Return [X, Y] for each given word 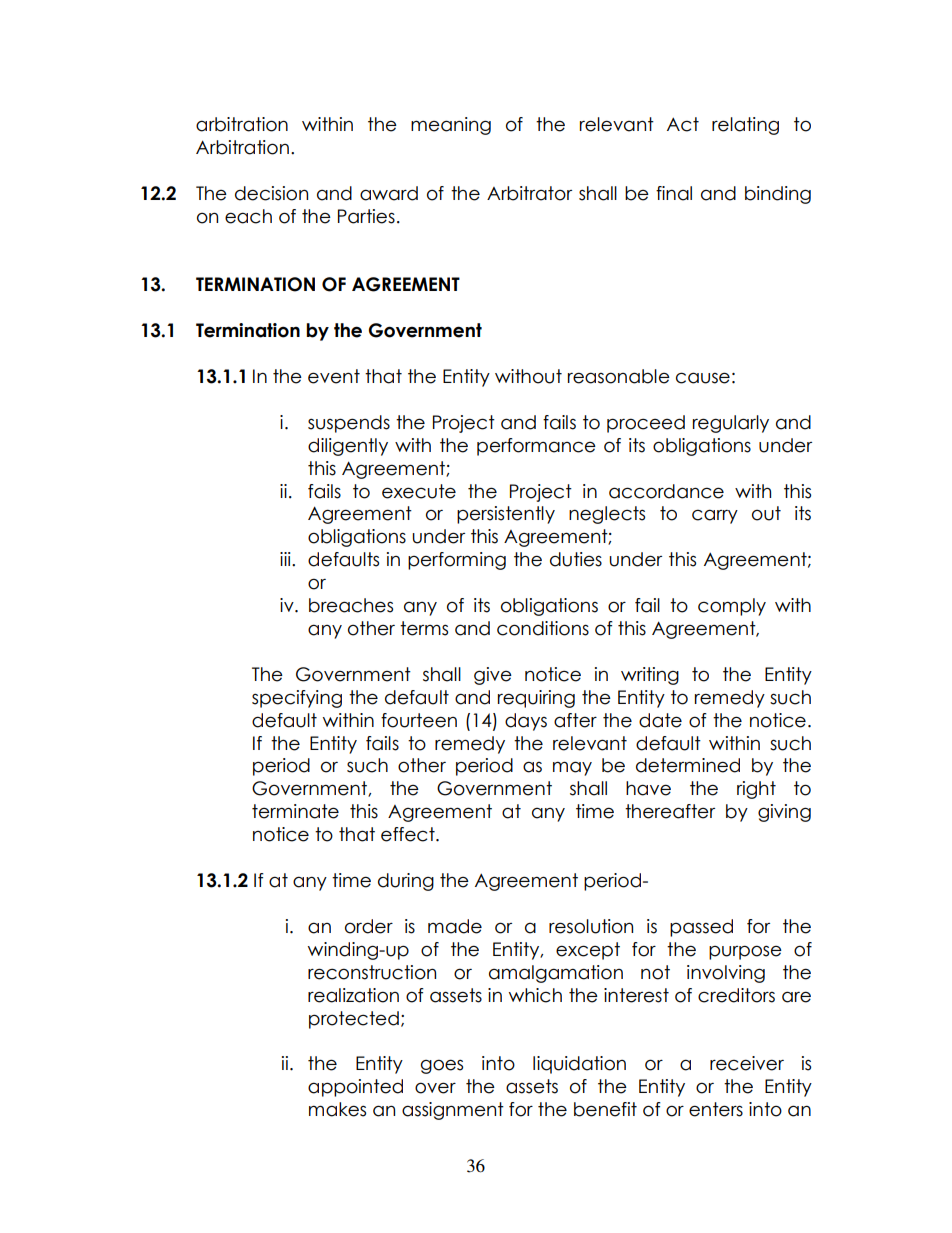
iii [286, 559]
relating [745, 126]
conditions [543, 628]
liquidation [579, 1065]
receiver [747, 1063]
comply [732, 607]
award [389, 193]
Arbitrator [529, 193]
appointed [355, 1088]
